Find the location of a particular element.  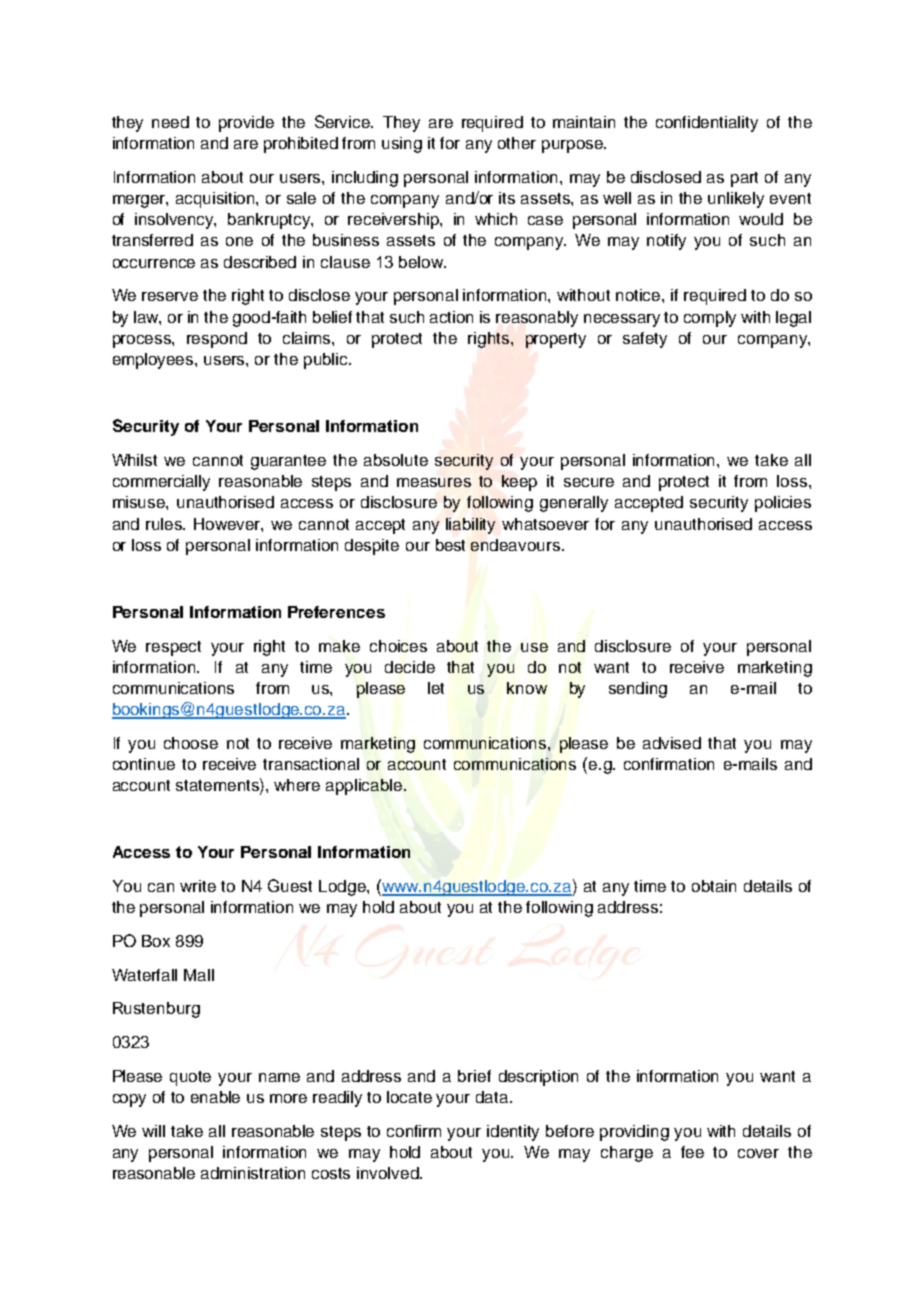

sending is located at coordinates (638, 690).
